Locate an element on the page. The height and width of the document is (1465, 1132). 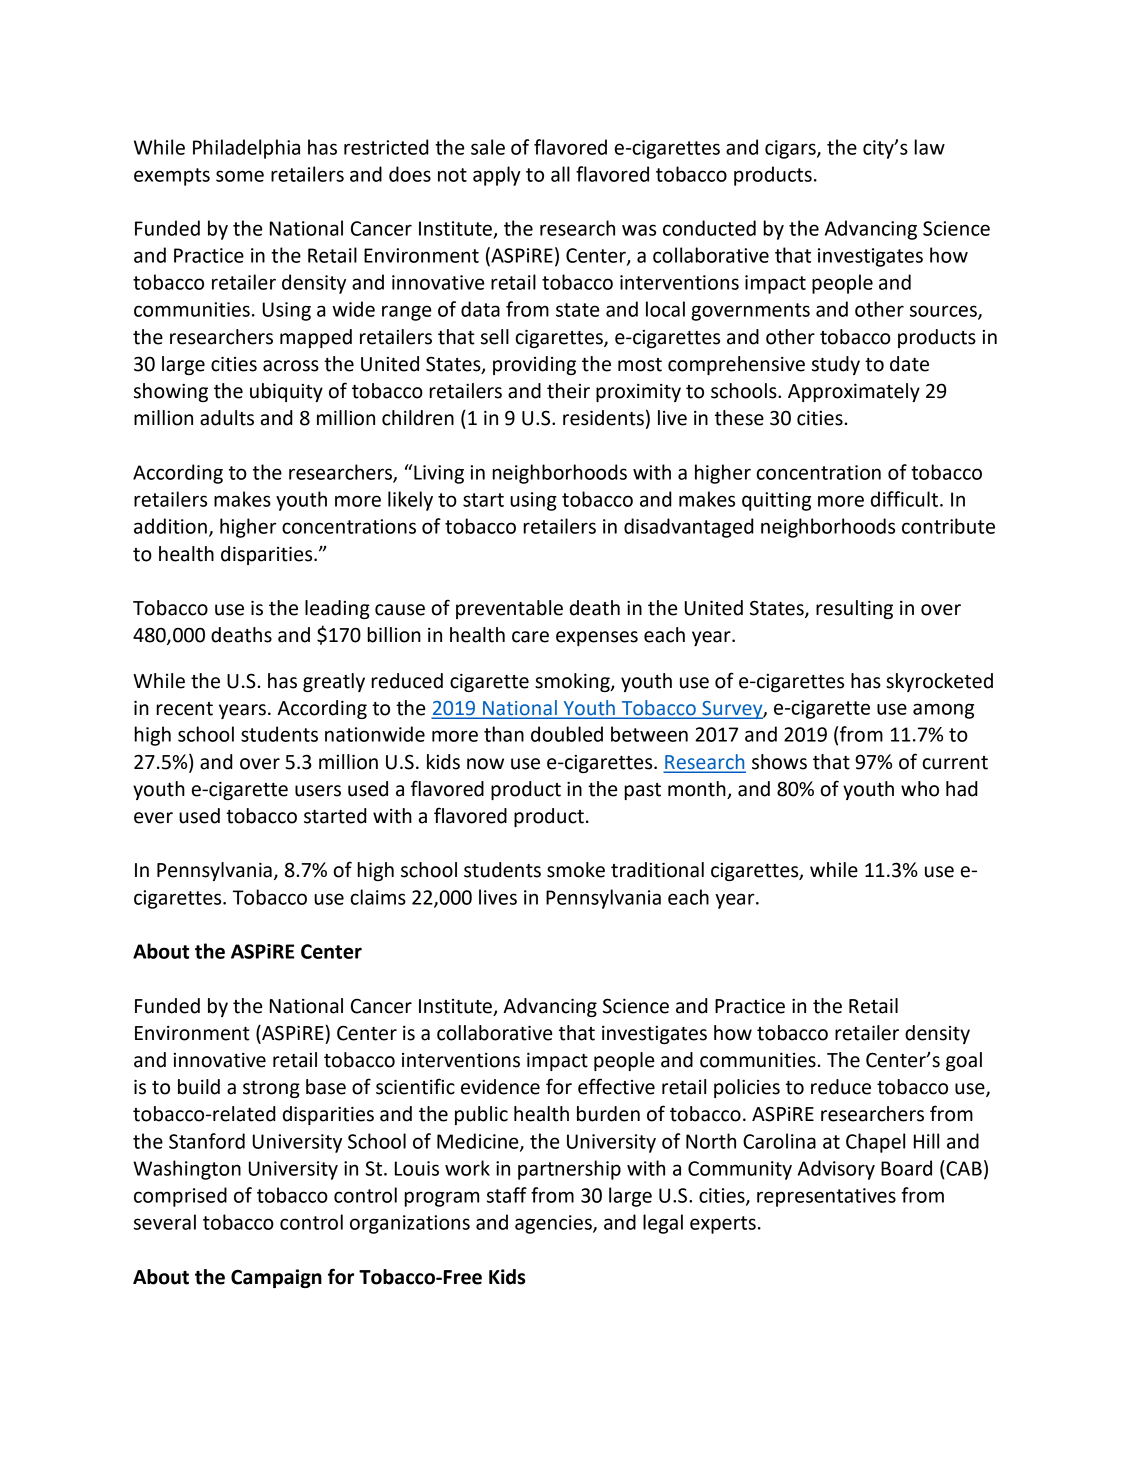
Campaign is located at coordinates (276, 1278).
